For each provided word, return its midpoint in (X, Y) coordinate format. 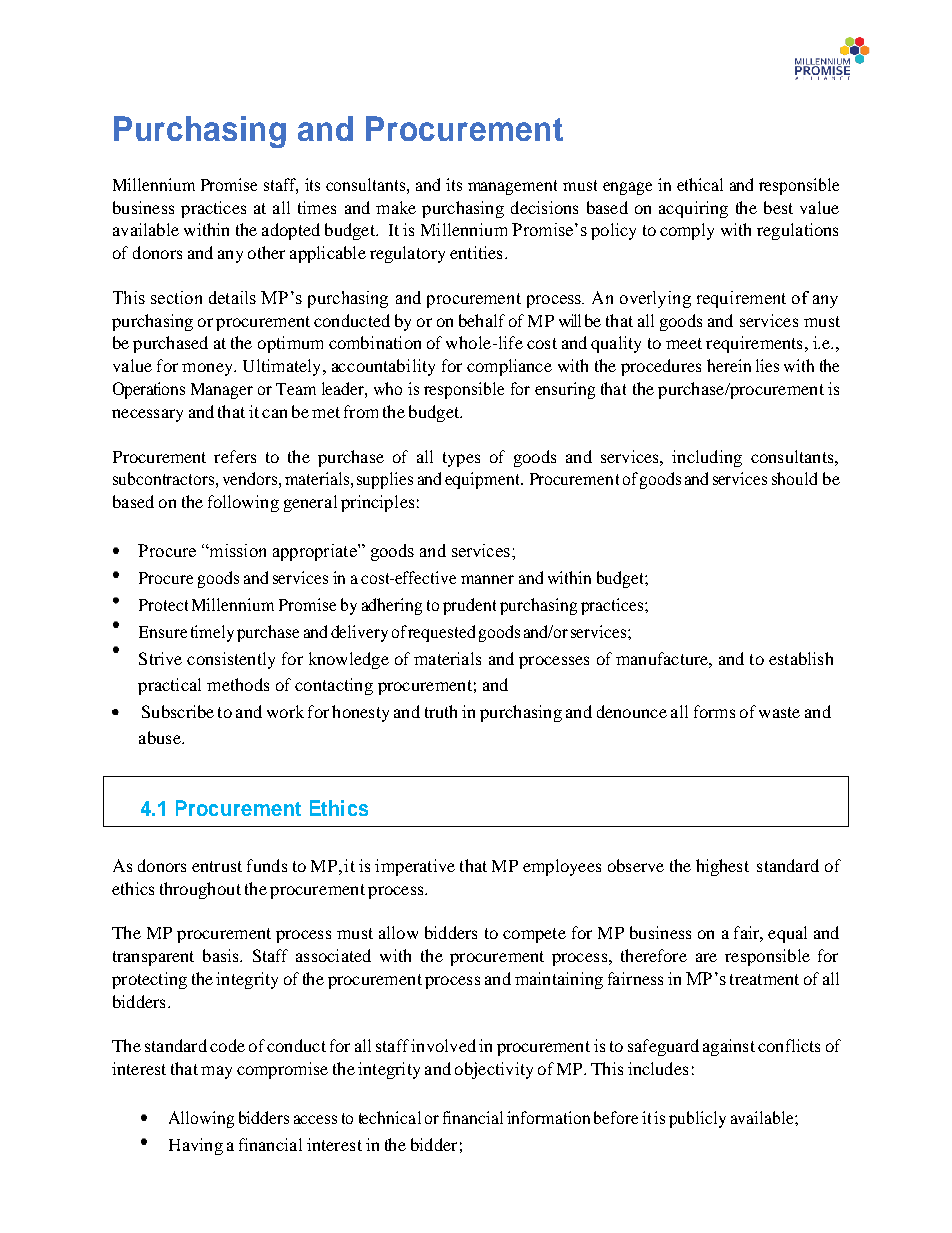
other (266, 252)
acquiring (693, 209)
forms (714, 711)
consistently (231, 660)
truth (441, 711)
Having (196, 1146)
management (512, 187)
